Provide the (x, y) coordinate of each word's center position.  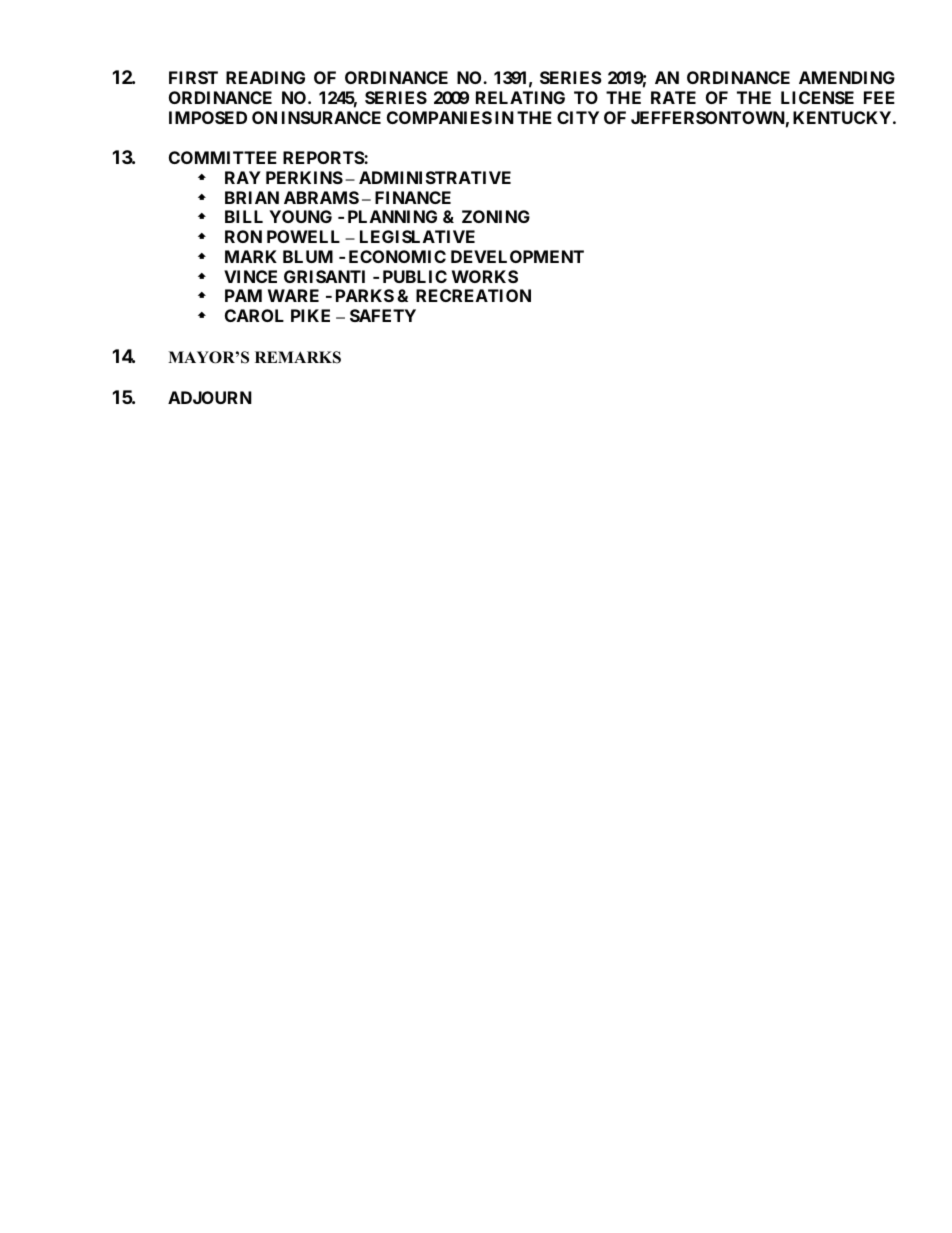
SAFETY (383, 315)
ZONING (496, 216)
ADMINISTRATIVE (435, 177)
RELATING (520, 97)
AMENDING (847, 77)
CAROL (254, 315)
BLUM (308, 256)
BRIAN (252, 197)
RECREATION (473, 295)
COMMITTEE (223, 157)
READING (265, 77)
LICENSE (817, 97)
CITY (578, 117)
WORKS (485, 276)
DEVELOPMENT (517, 256)
